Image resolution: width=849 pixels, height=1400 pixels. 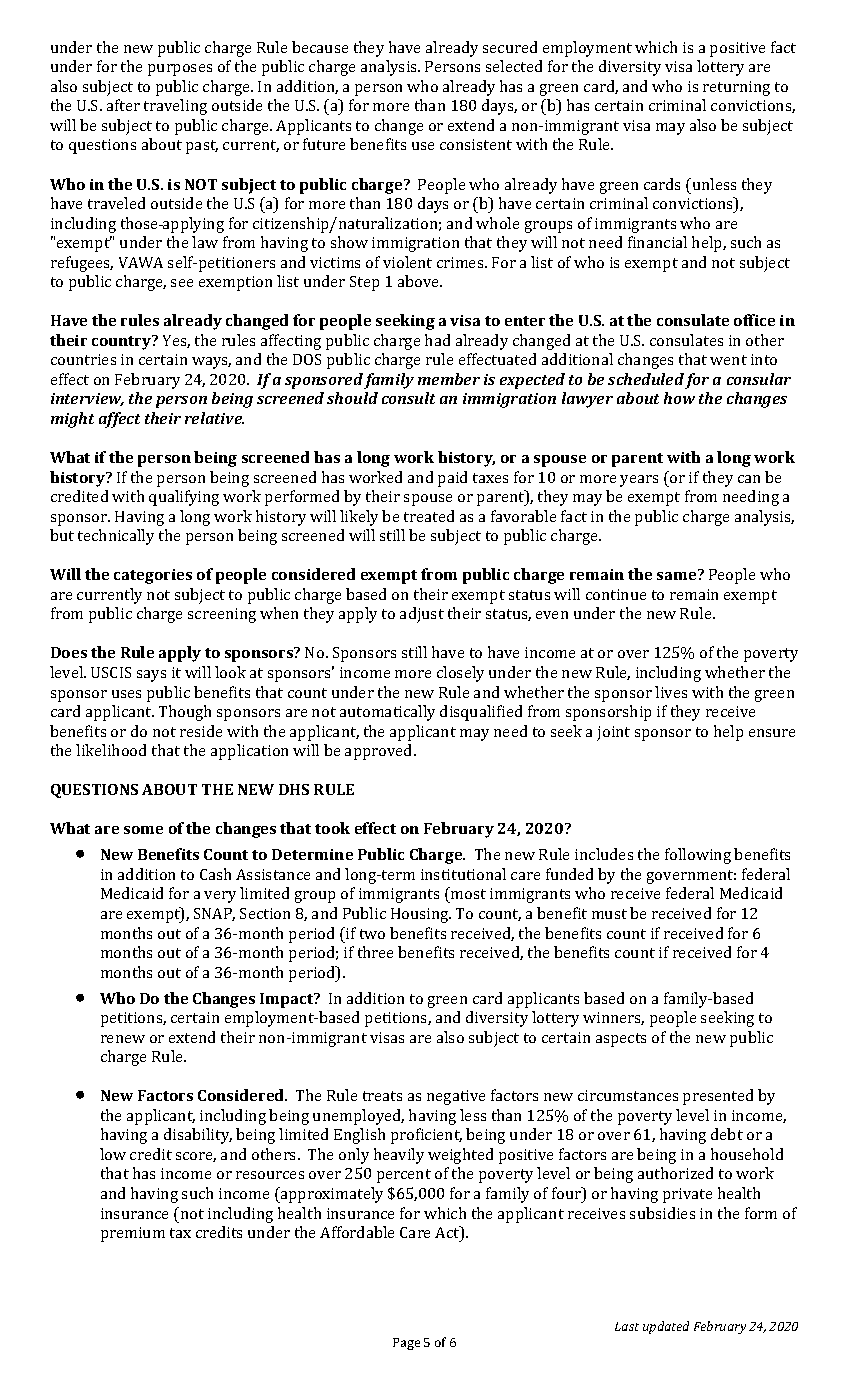 What do you see at coordinates (184, 498) in the screenshot?
I see `qualifying` at bounding box center [184, 498].
